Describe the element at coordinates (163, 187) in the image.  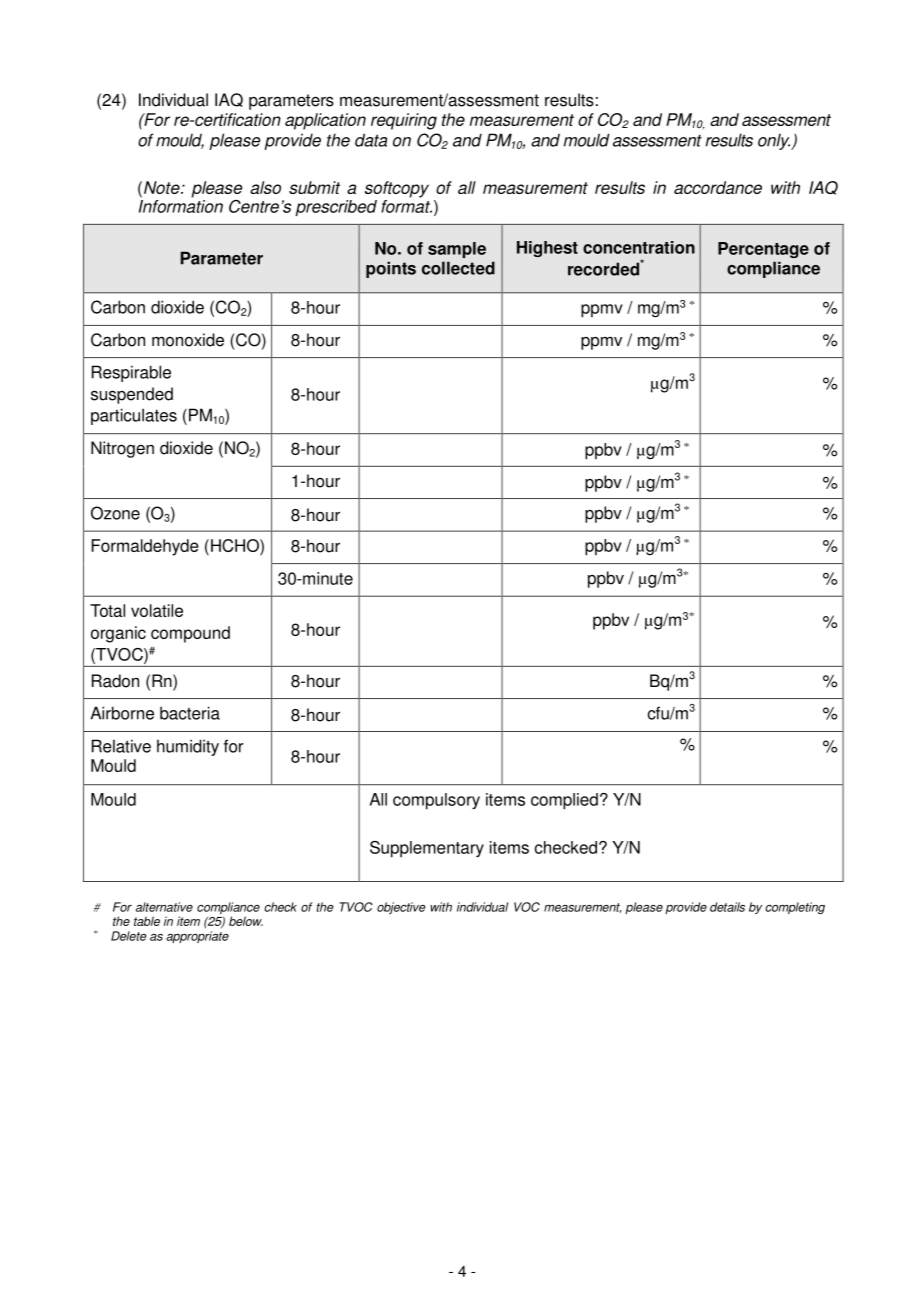
I see `Note` at that location.
